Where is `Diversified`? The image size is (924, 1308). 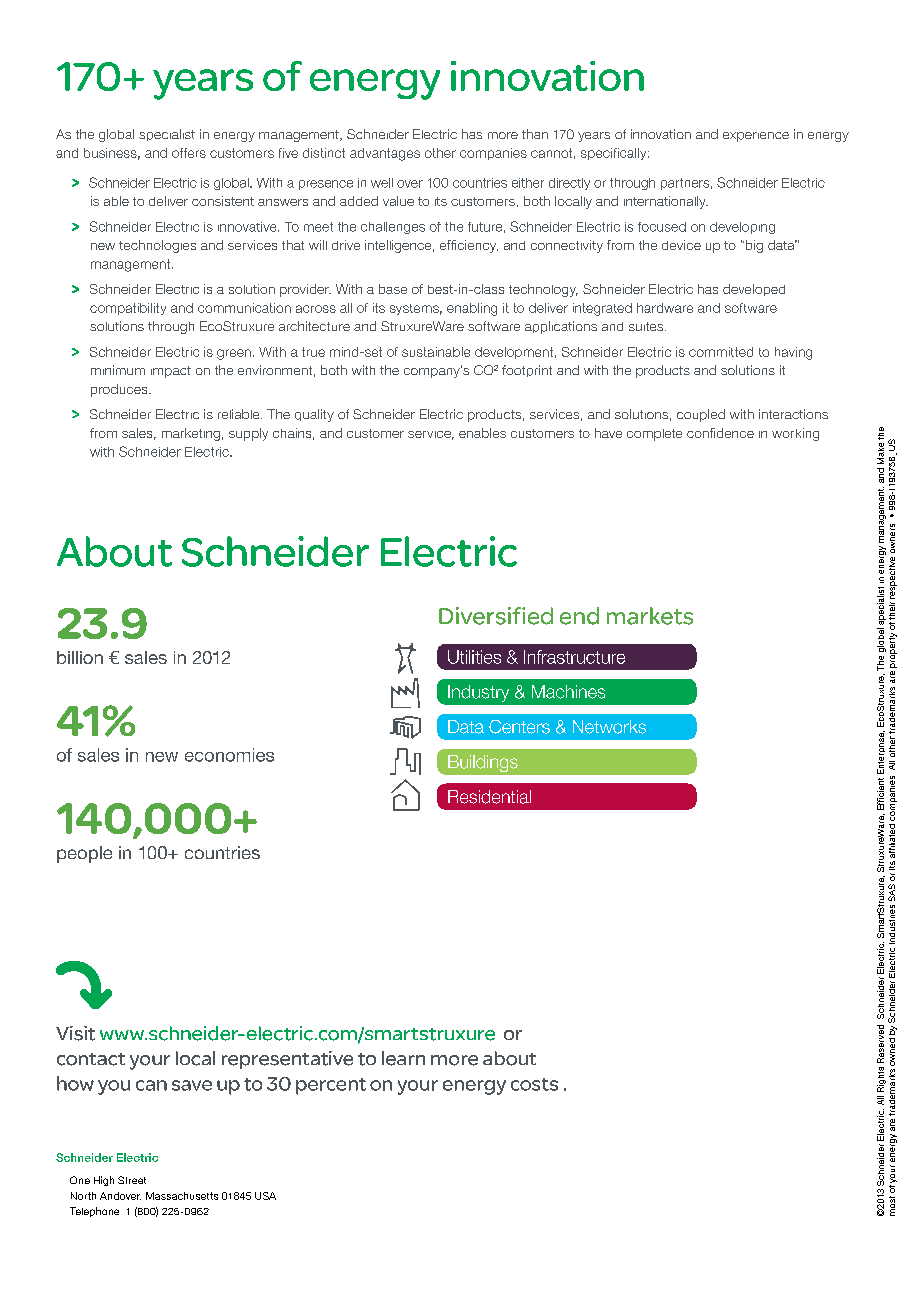 Diversified is located at coordinates (496, 616).
